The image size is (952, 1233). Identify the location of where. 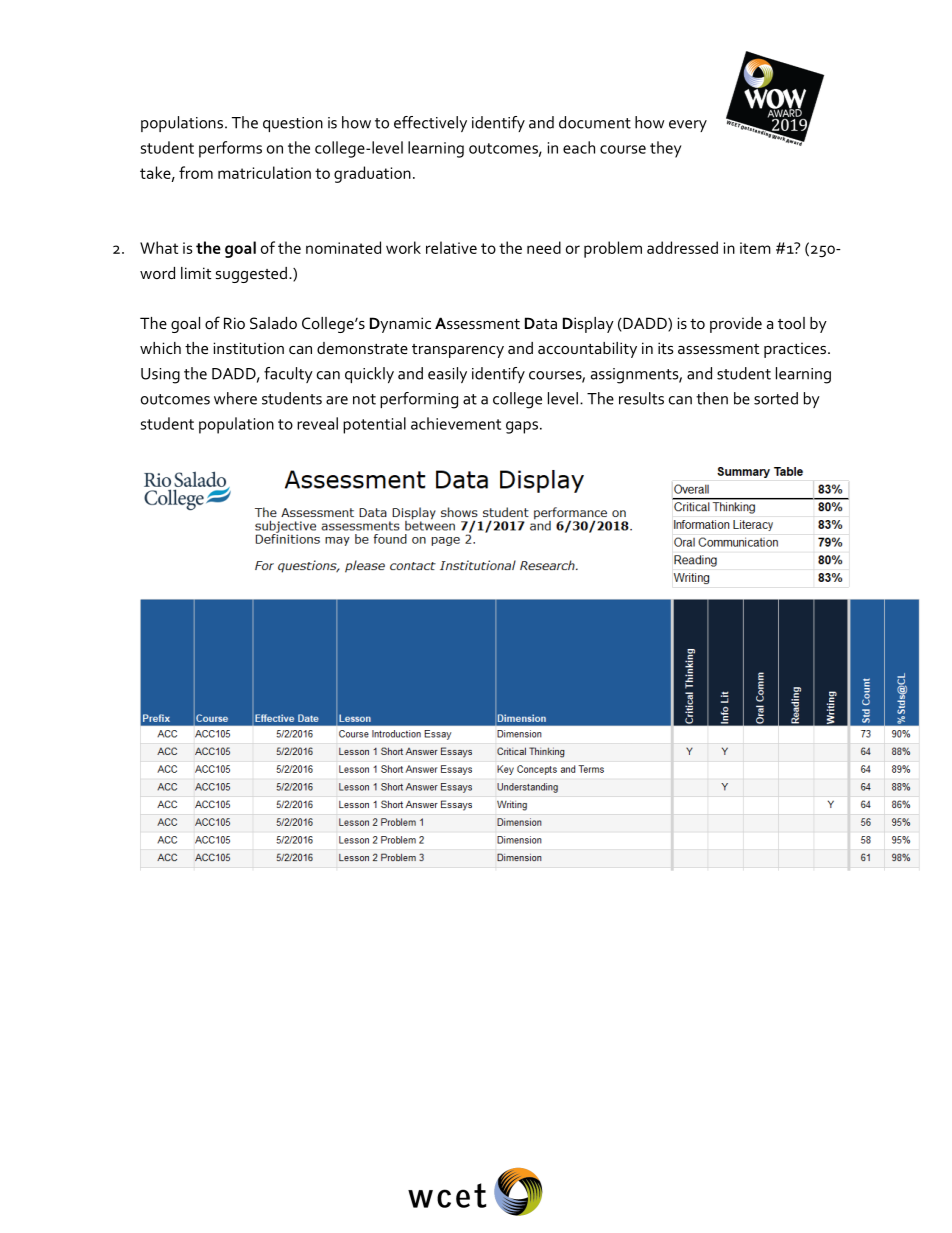
(235, 398).
